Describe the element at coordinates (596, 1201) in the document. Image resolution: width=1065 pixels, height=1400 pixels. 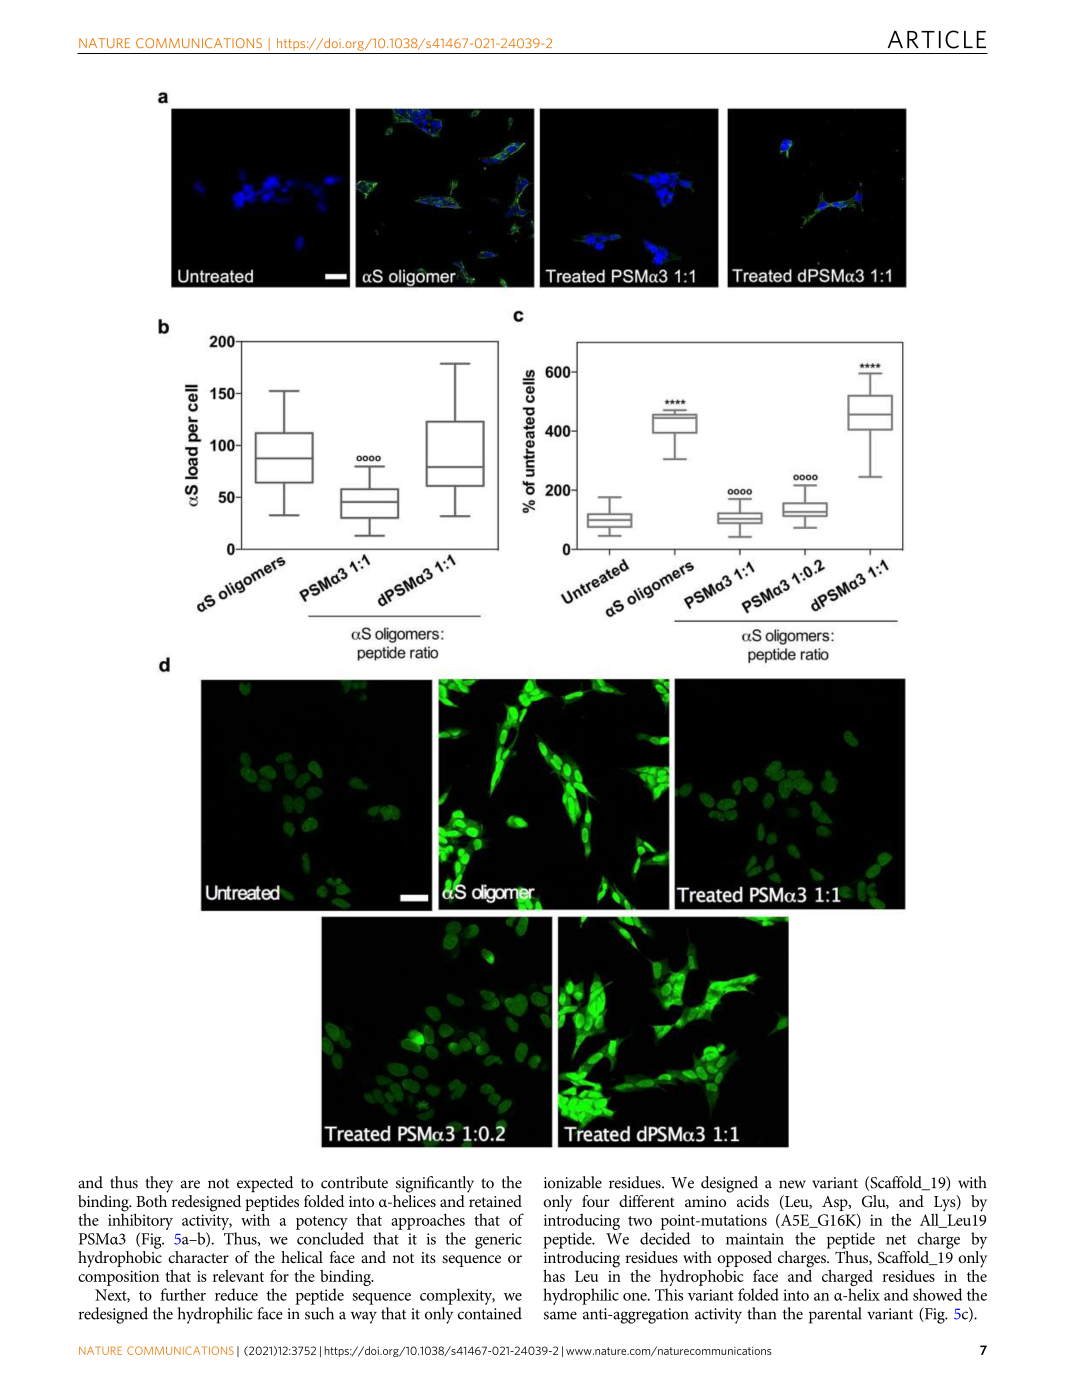
I see `four` at that location.
